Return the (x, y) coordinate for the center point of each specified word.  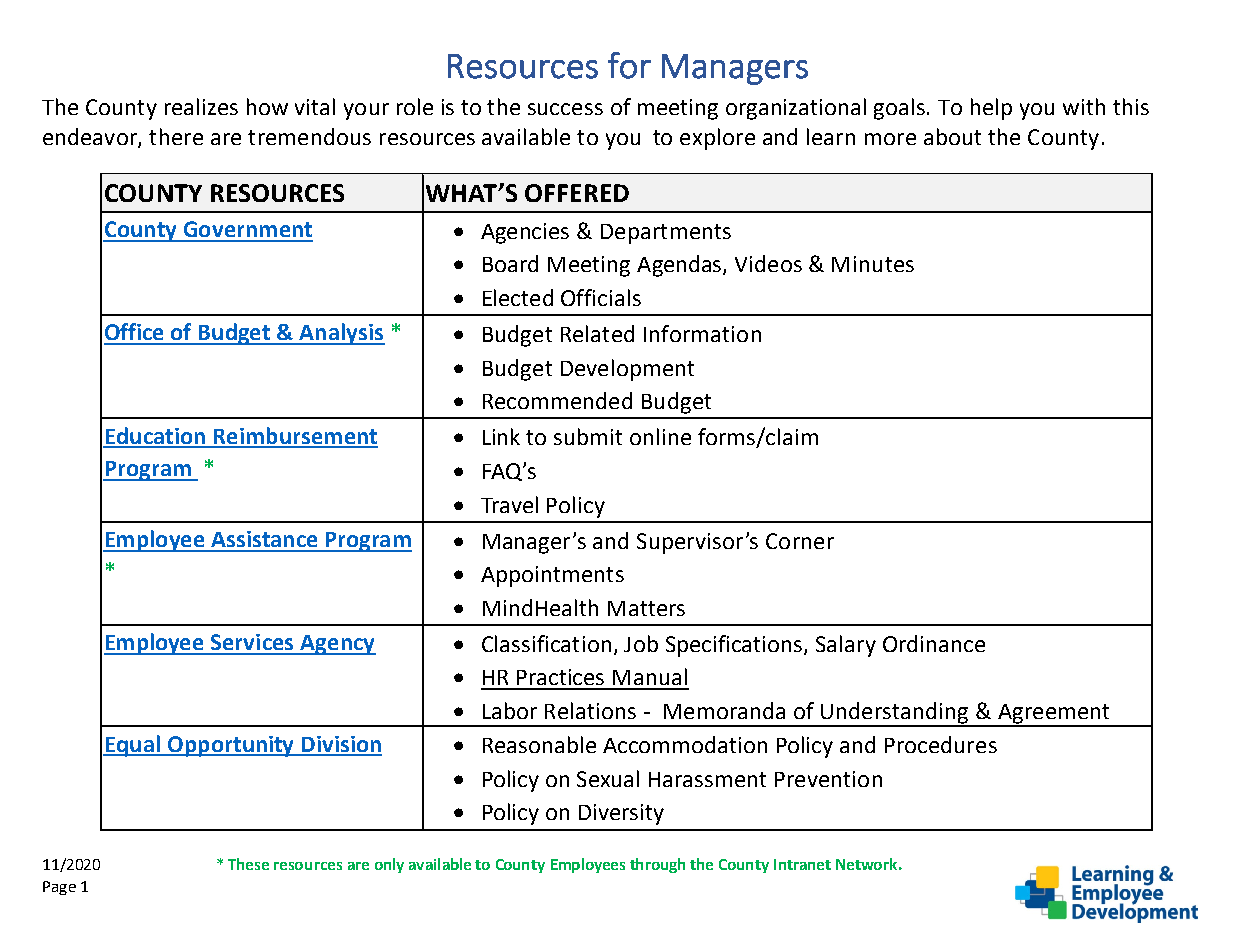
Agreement (1054, 715)
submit (588, 436)
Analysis (341, 334)
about (952, 136)
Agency (337, 645)
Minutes (873, 264)
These (248, 864)
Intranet (802, 864)
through (657, 865)
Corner (800, 541)
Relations (590, 710)
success (565, 109)
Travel (509, 504)
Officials (601, 297)
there (176, 136)
